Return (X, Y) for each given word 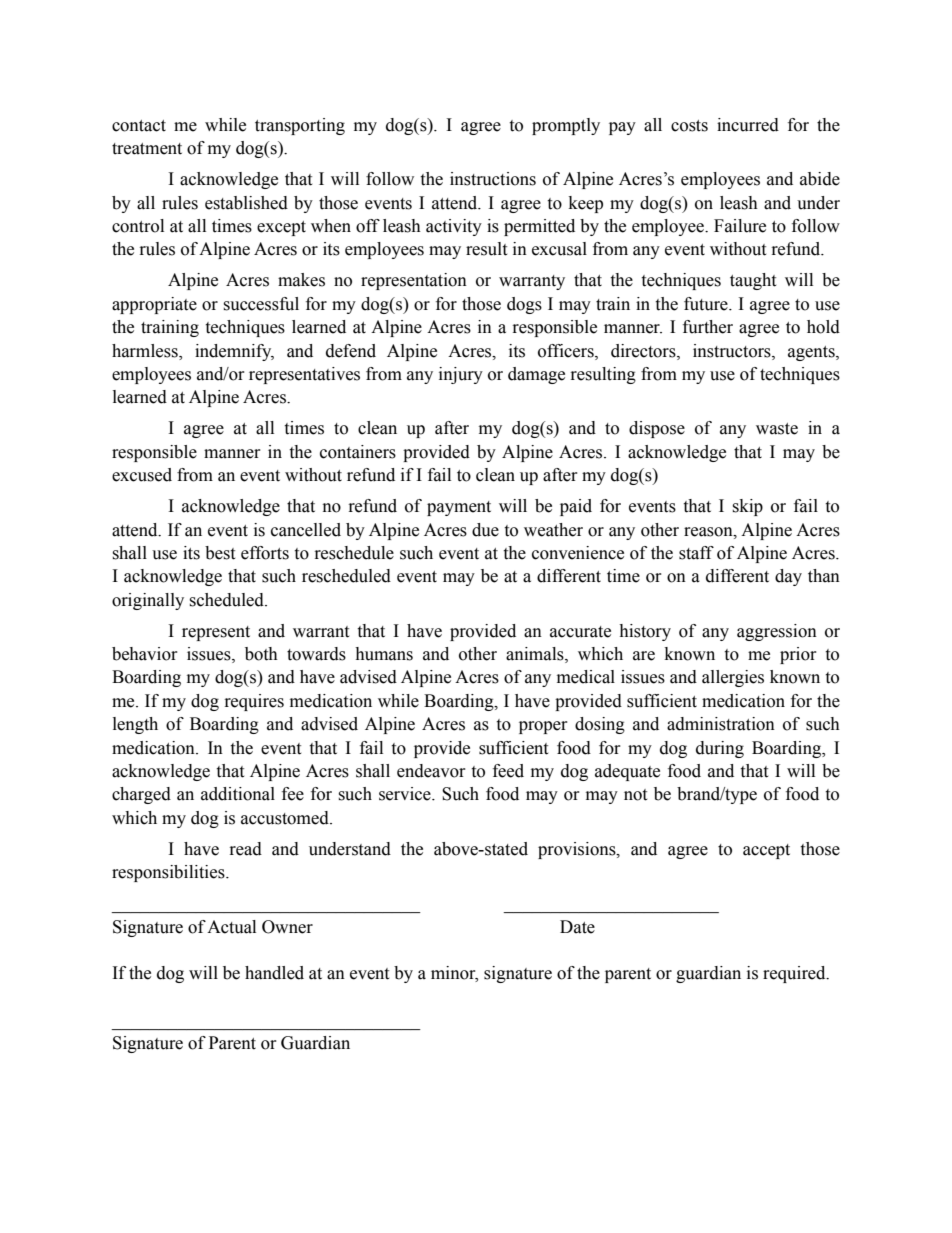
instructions (493, 179)
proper (543, 727)
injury (461, 375)
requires (254, 702)
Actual (231, 927)
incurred (748, 125)
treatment (147, 149)
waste (777, 429)
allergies (733, 678)
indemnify (234, 352)
